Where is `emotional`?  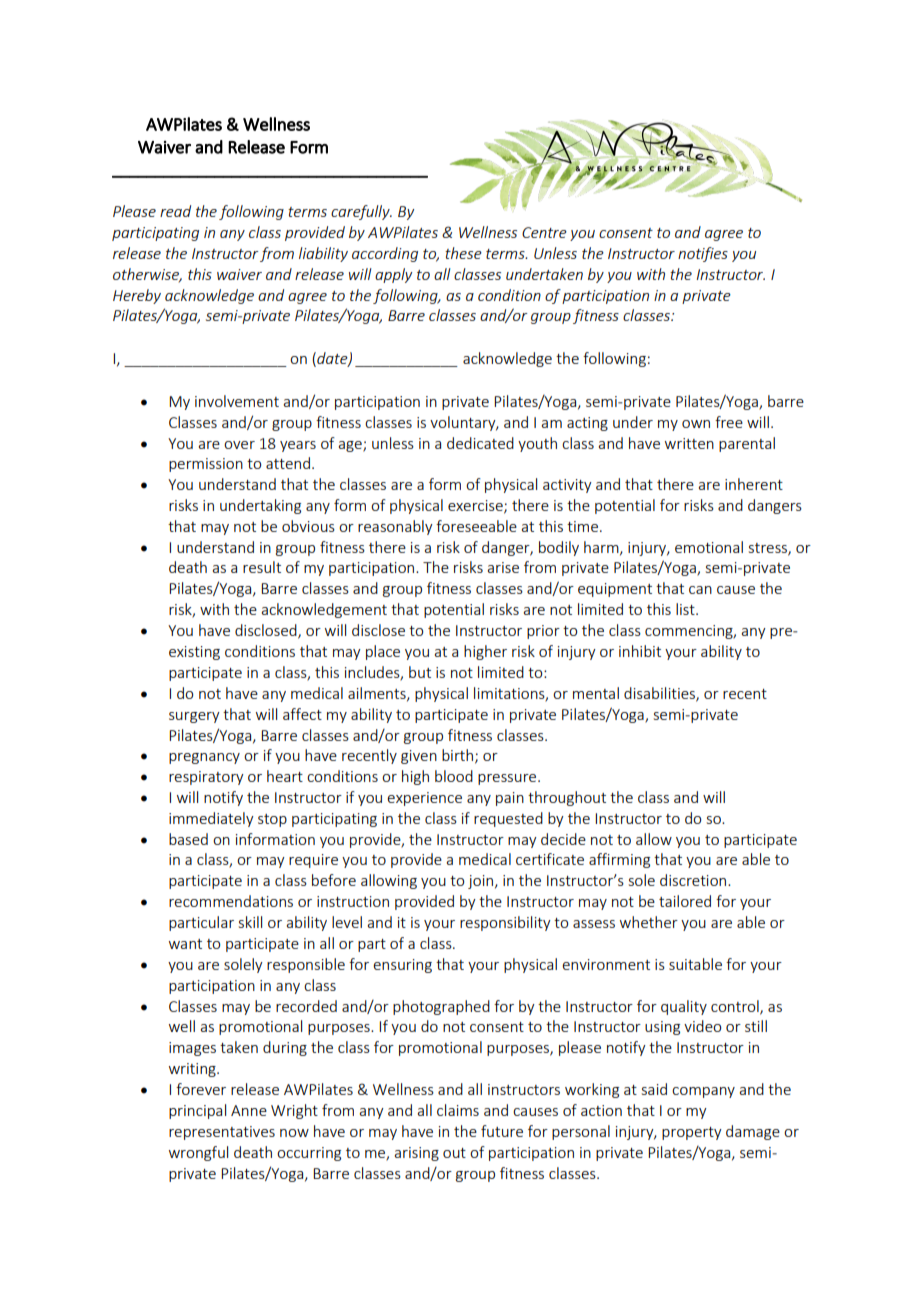 emotional is located at coordinates (709, 547).
